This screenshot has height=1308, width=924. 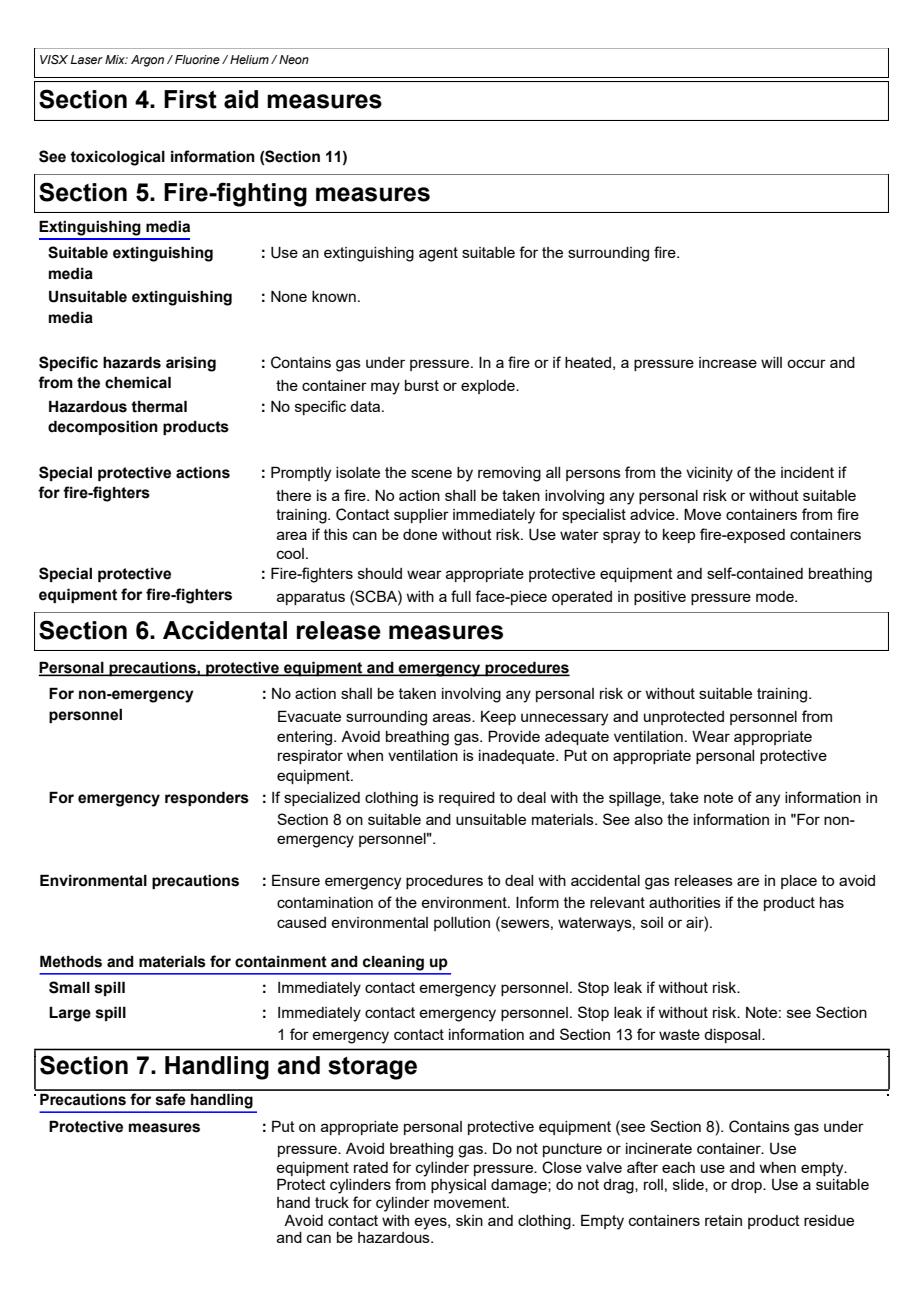 I want to click on physical, so click(x=458, y=1186).
